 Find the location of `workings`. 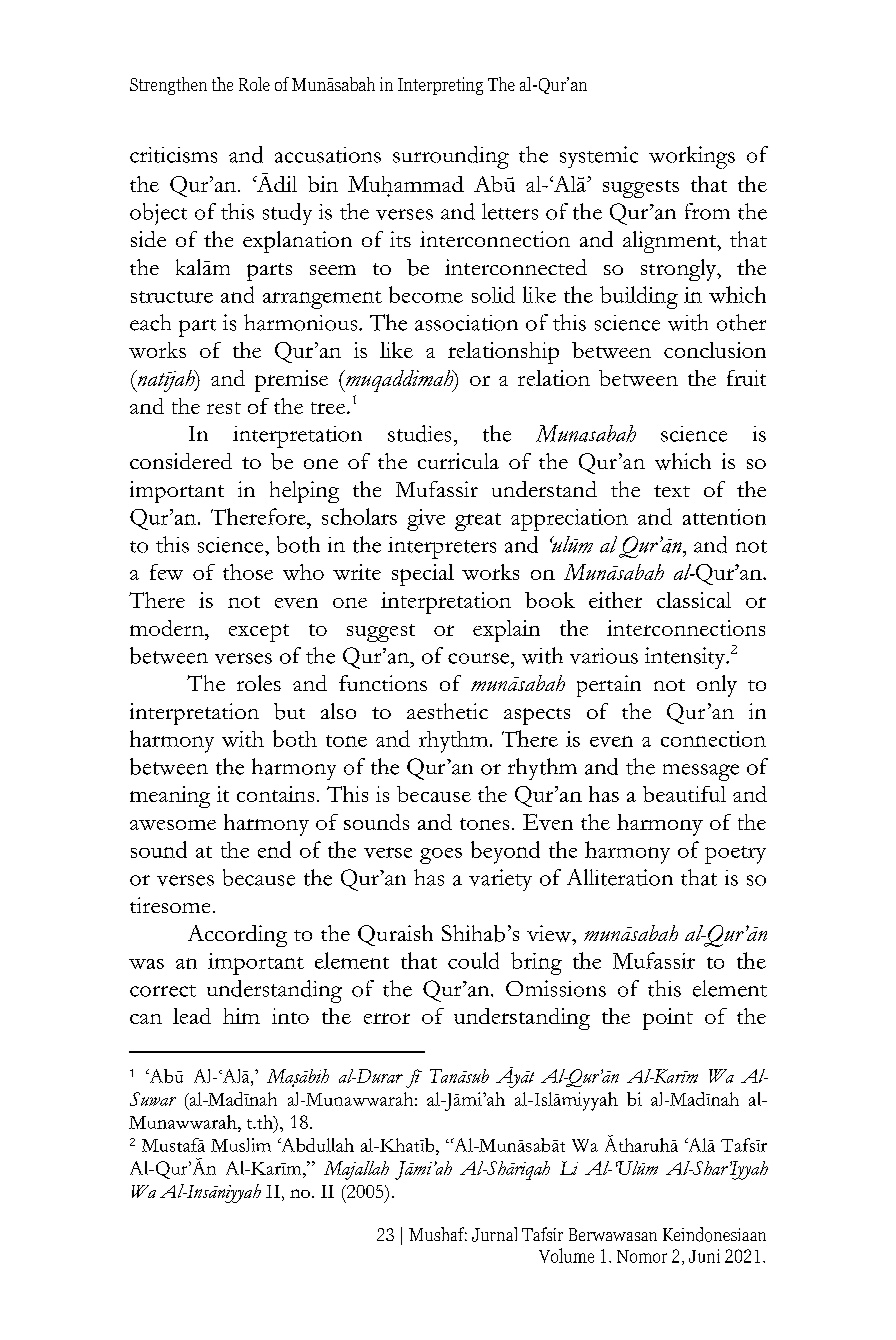

workings is located at coordinates (692, 157).
